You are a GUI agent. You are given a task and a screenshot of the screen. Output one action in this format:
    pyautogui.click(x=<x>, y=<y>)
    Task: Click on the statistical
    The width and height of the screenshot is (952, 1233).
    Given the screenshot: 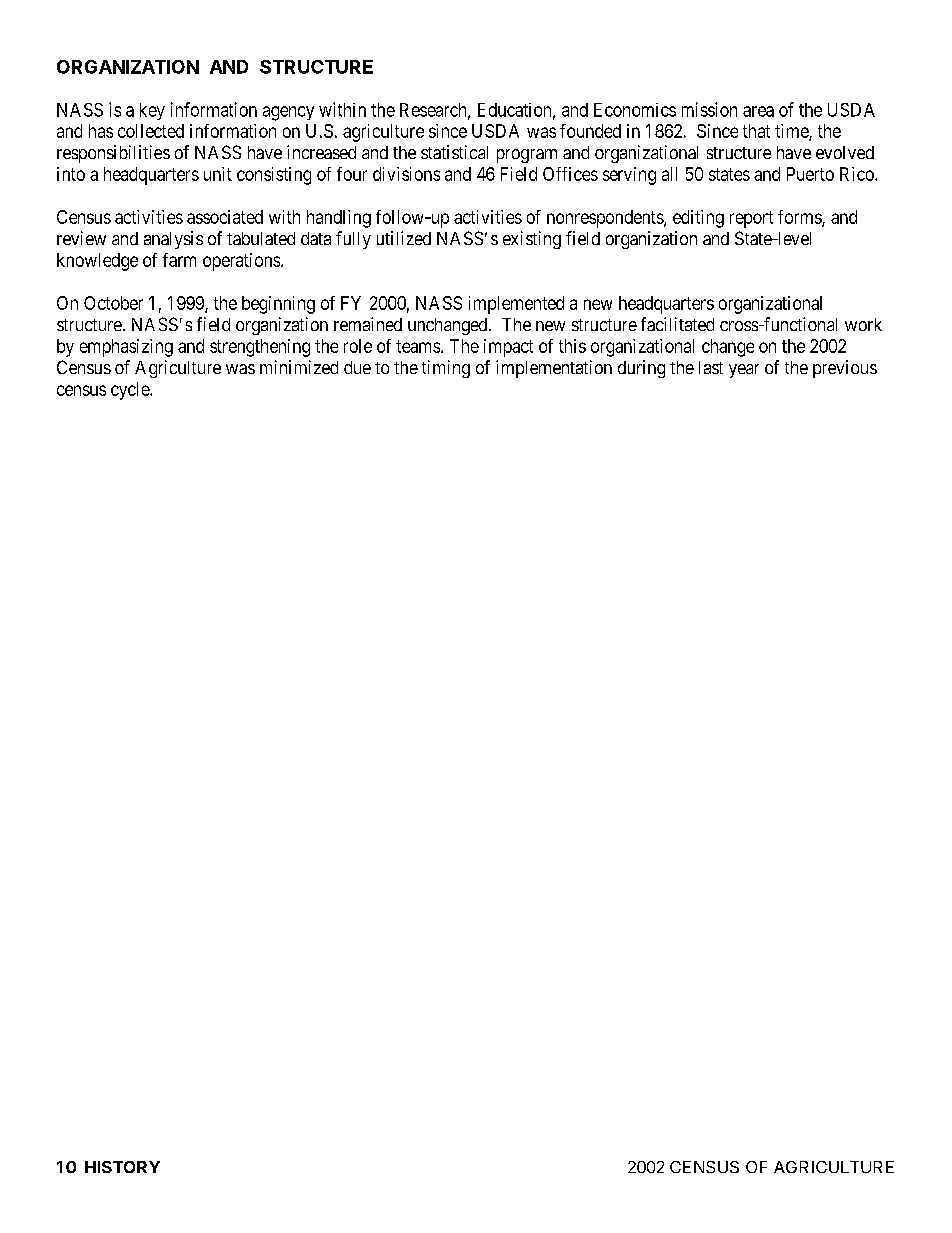 What is the action you would take?
    pyautogui.click(x=454, y=152)
